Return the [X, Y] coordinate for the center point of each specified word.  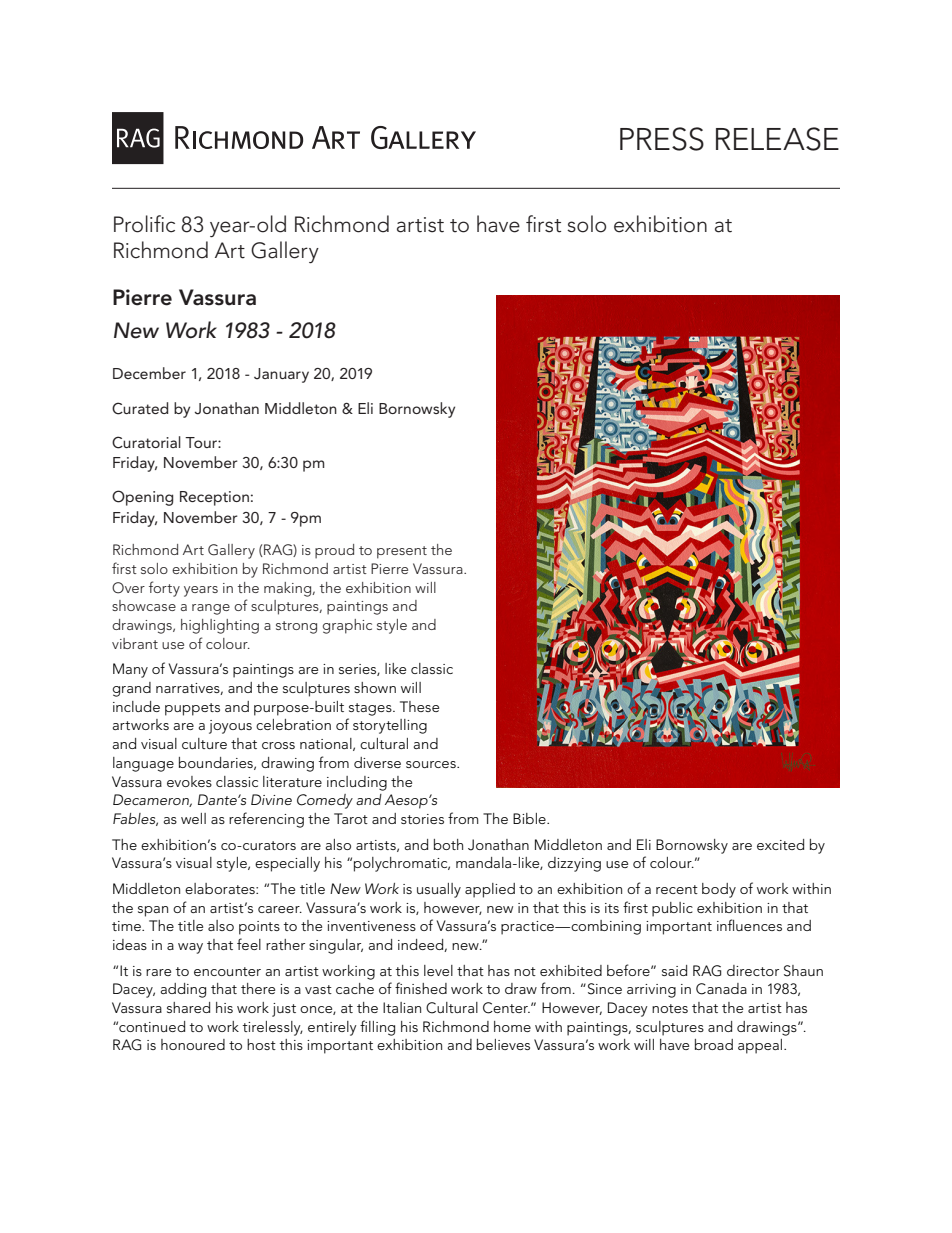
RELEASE [777, 139]
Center [506, 1008]
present [402, 552]
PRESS [662, 139]
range [211, 609]
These [419, 706]
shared [188, 1007]
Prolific [144, 224]
